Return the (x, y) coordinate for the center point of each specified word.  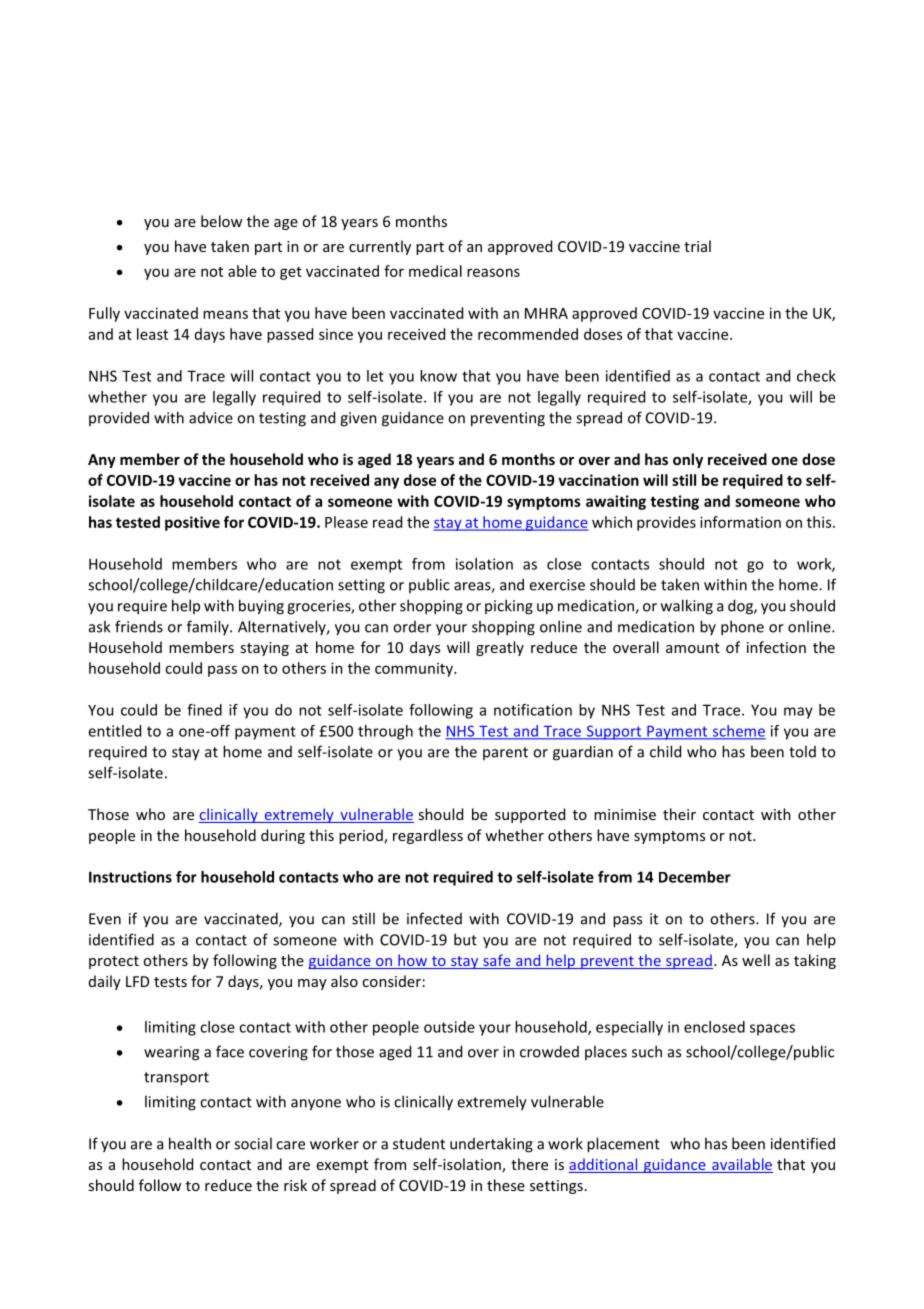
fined (204, 710)
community (415, 670)
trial (697, 246)
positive (192, 523)
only (688, 460)
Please (346, 522)
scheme (738, 732)
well (756, 960)
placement (623, 1145)
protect (114, 962)
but (465, 939)
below (221, 221)
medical (435, 271)
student (419, 1143)
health (190, 1143)
